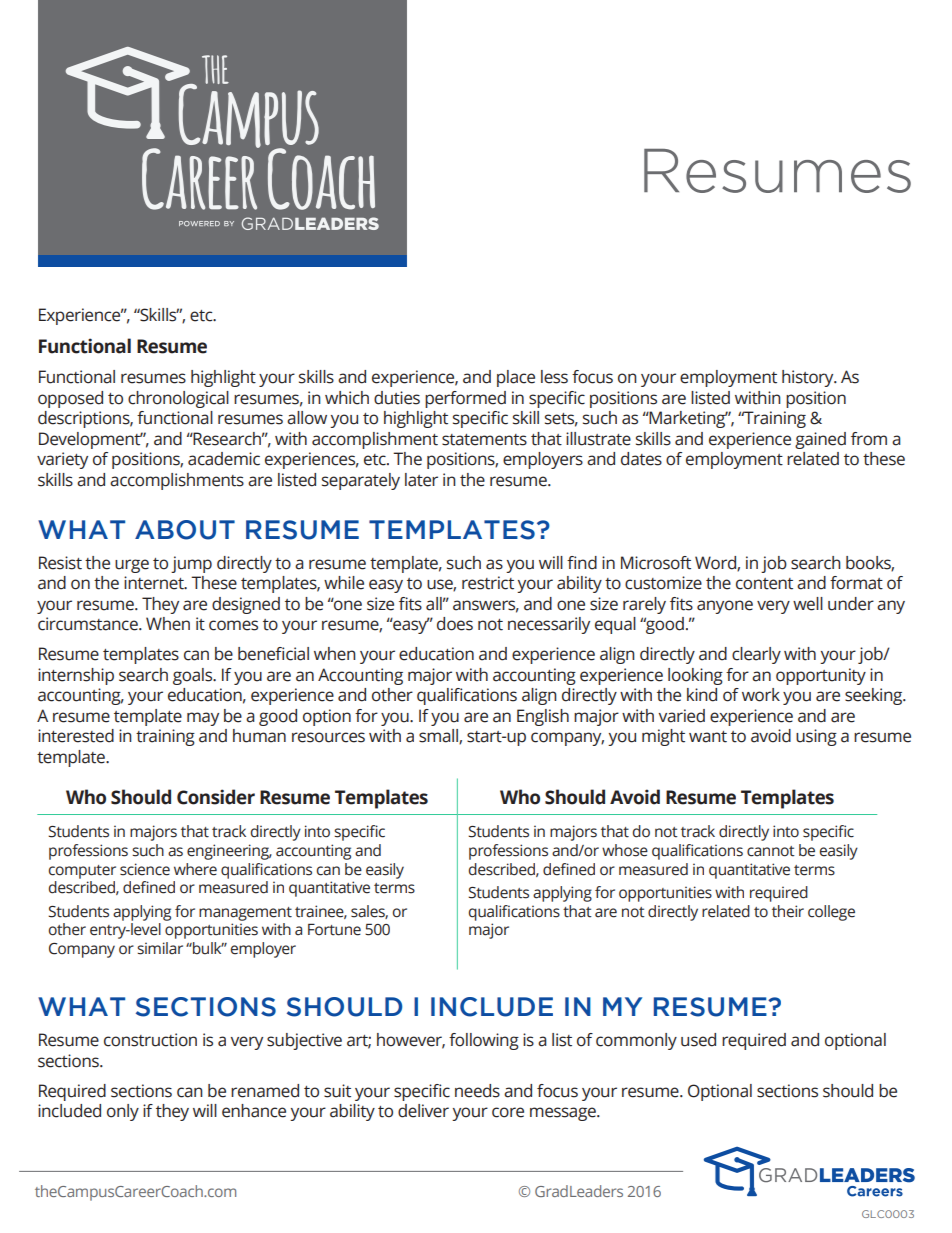 The height and width of the document is (1233, 952). I want to click on performed, so click(465, 399).
